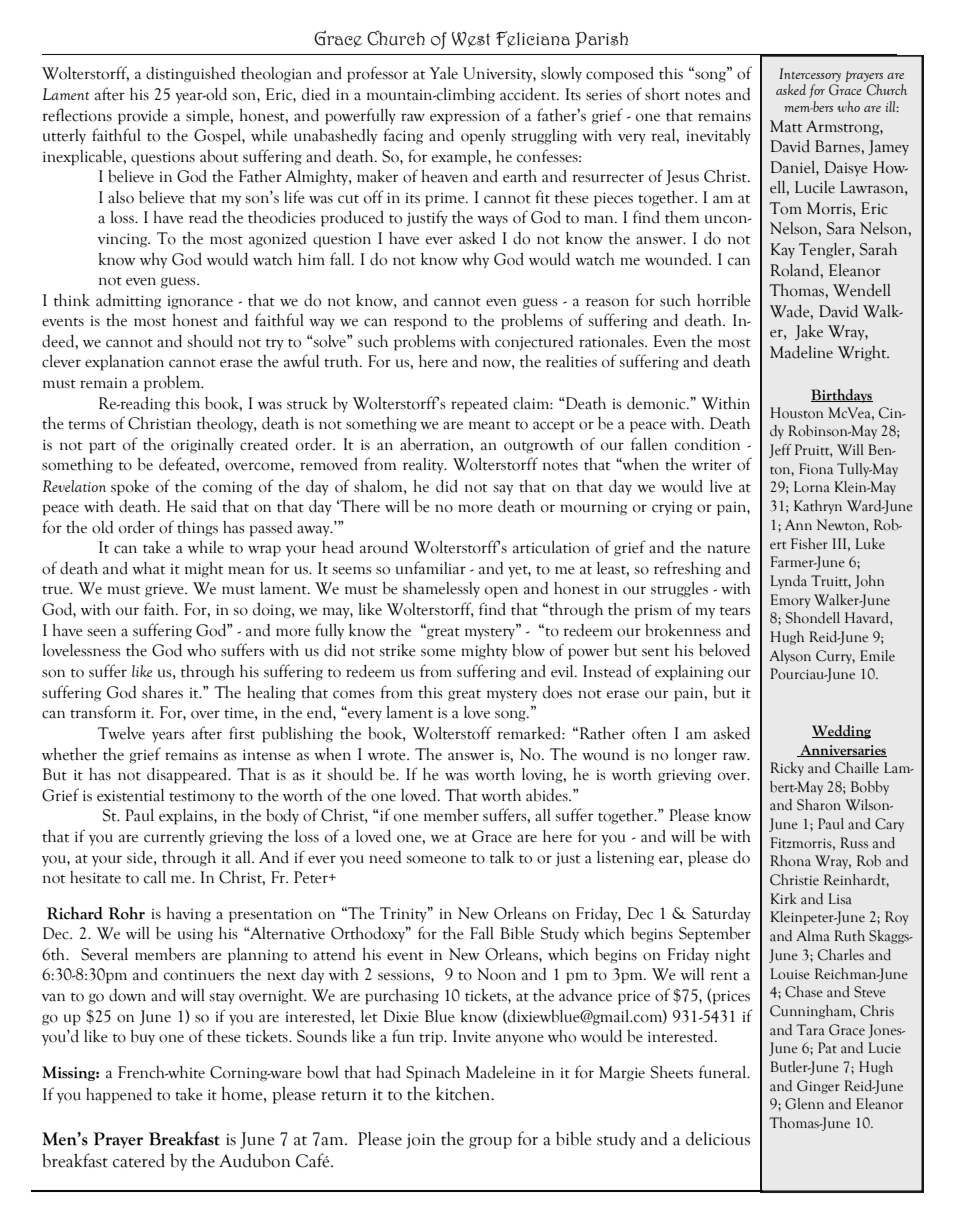 The width and height of the screenshot is (953, 1232). What do you see at coordinates (787, 769) in the screenshot?
I see `Ricky` at bounding box center [787, 769].
